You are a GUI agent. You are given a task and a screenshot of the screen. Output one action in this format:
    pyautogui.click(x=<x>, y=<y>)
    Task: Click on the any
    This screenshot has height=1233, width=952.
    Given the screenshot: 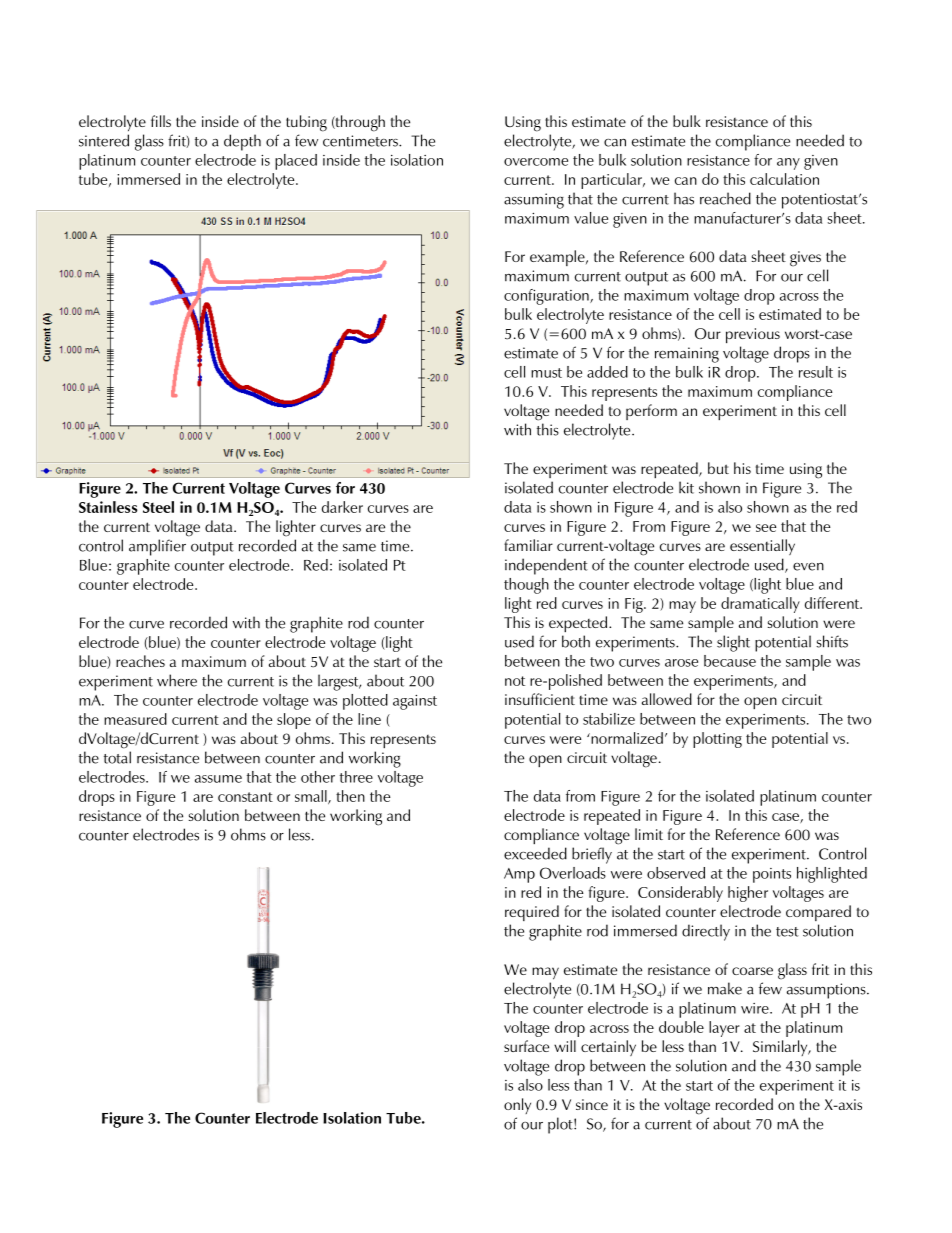 What is the action you would take?
    pyautogui.click(x=788, y=164)
